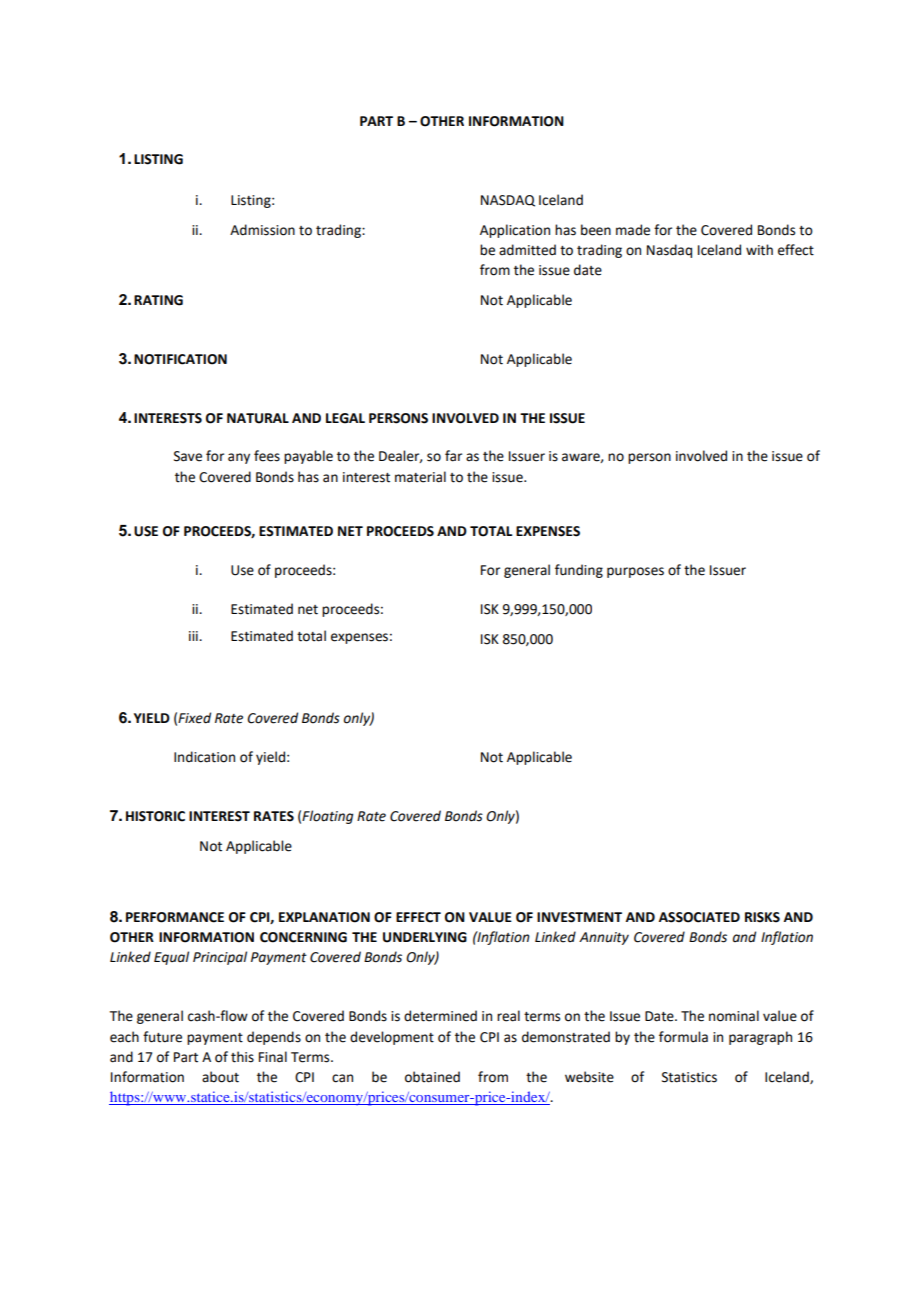 The image size is (924, 1308). What do you see at coordinates (262, 230) in the screenshot?
I see `Admission` at bounding box center [262, 230].
